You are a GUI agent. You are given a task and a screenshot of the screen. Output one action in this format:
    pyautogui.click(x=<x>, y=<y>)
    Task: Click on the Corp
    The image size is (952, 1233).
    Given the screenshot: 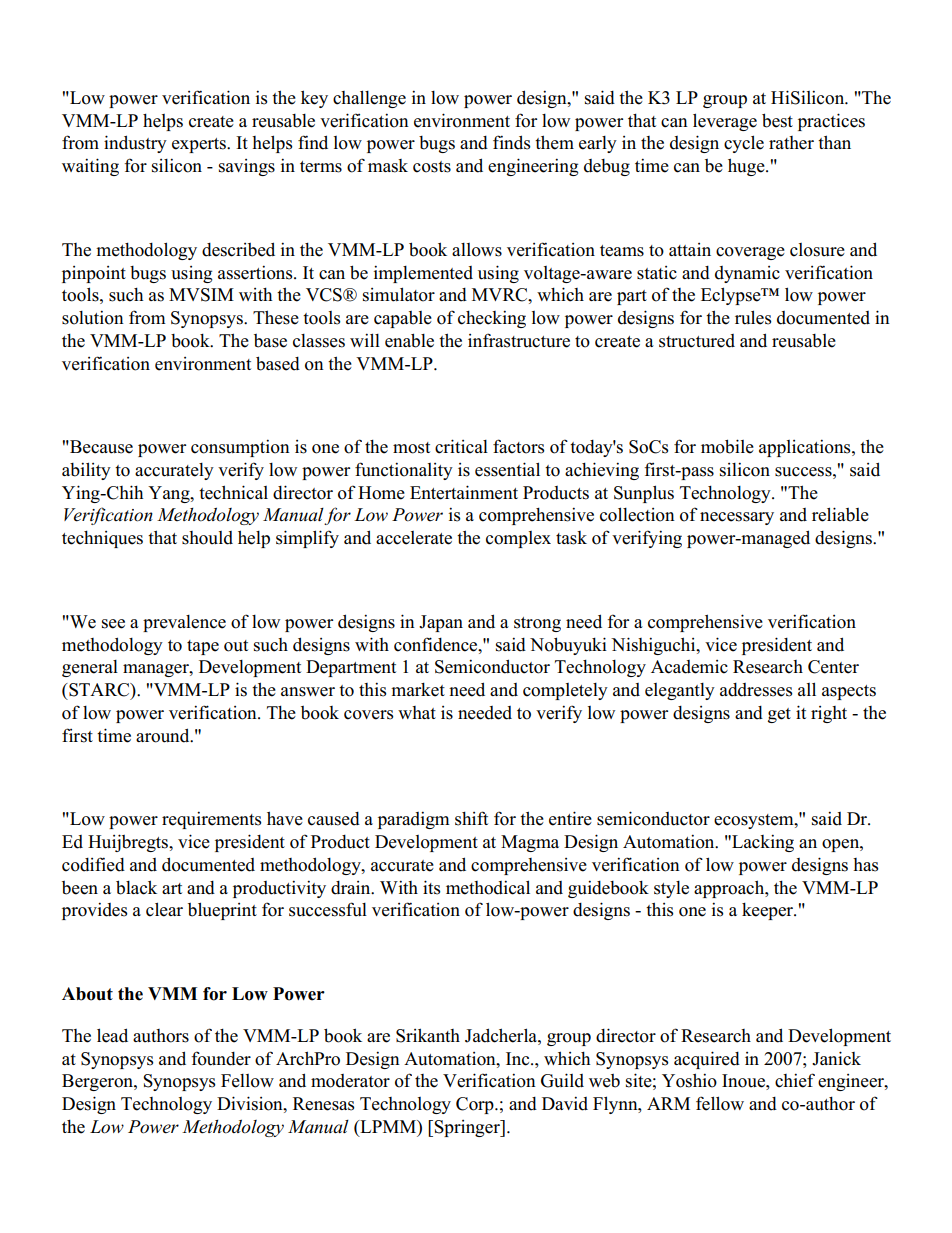 What is the action you would take?
    pyautogui.click(x=476, y=1105)
